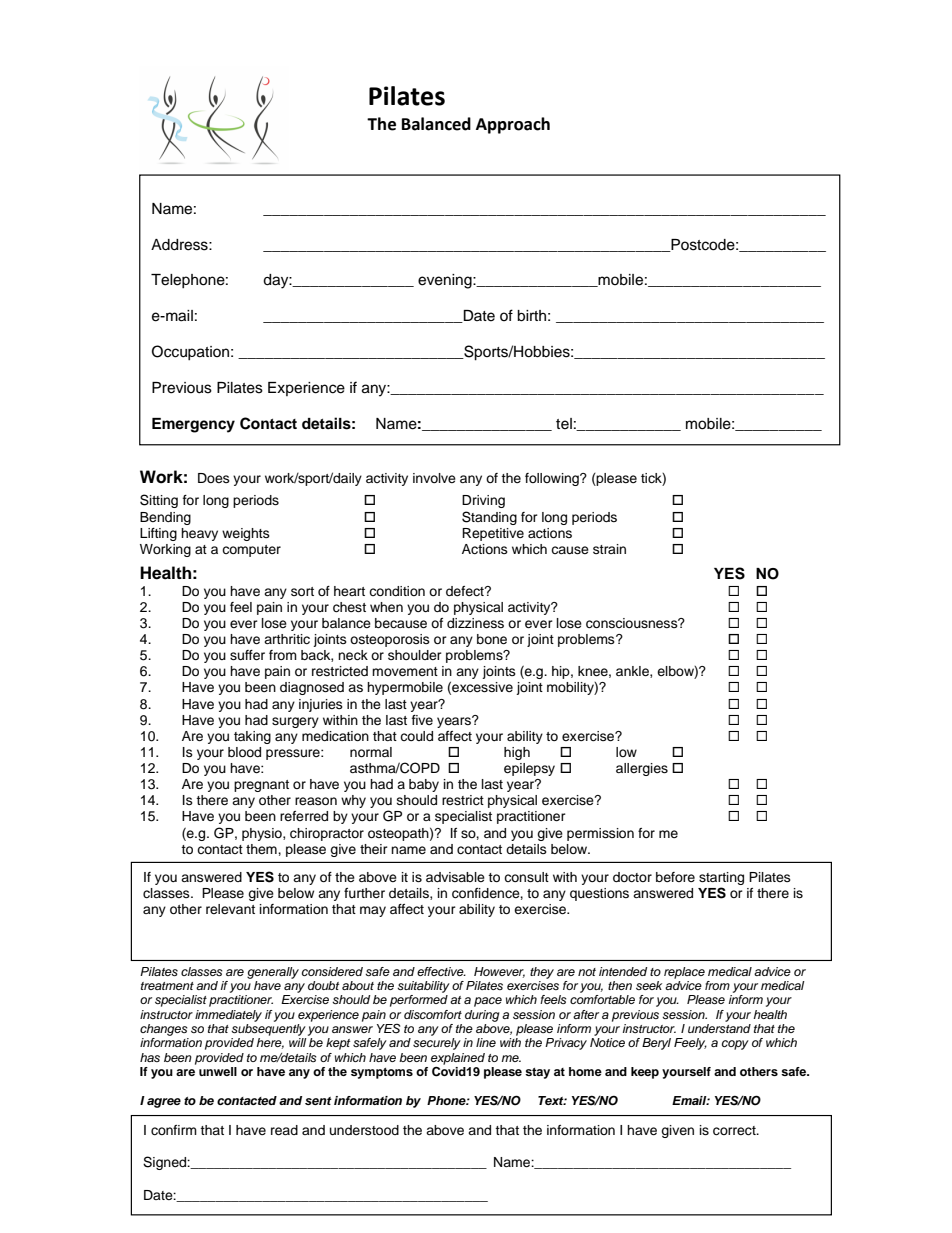 The height and width of the page is (1233, 952). I want to click on Approach, so click(513, 125).
